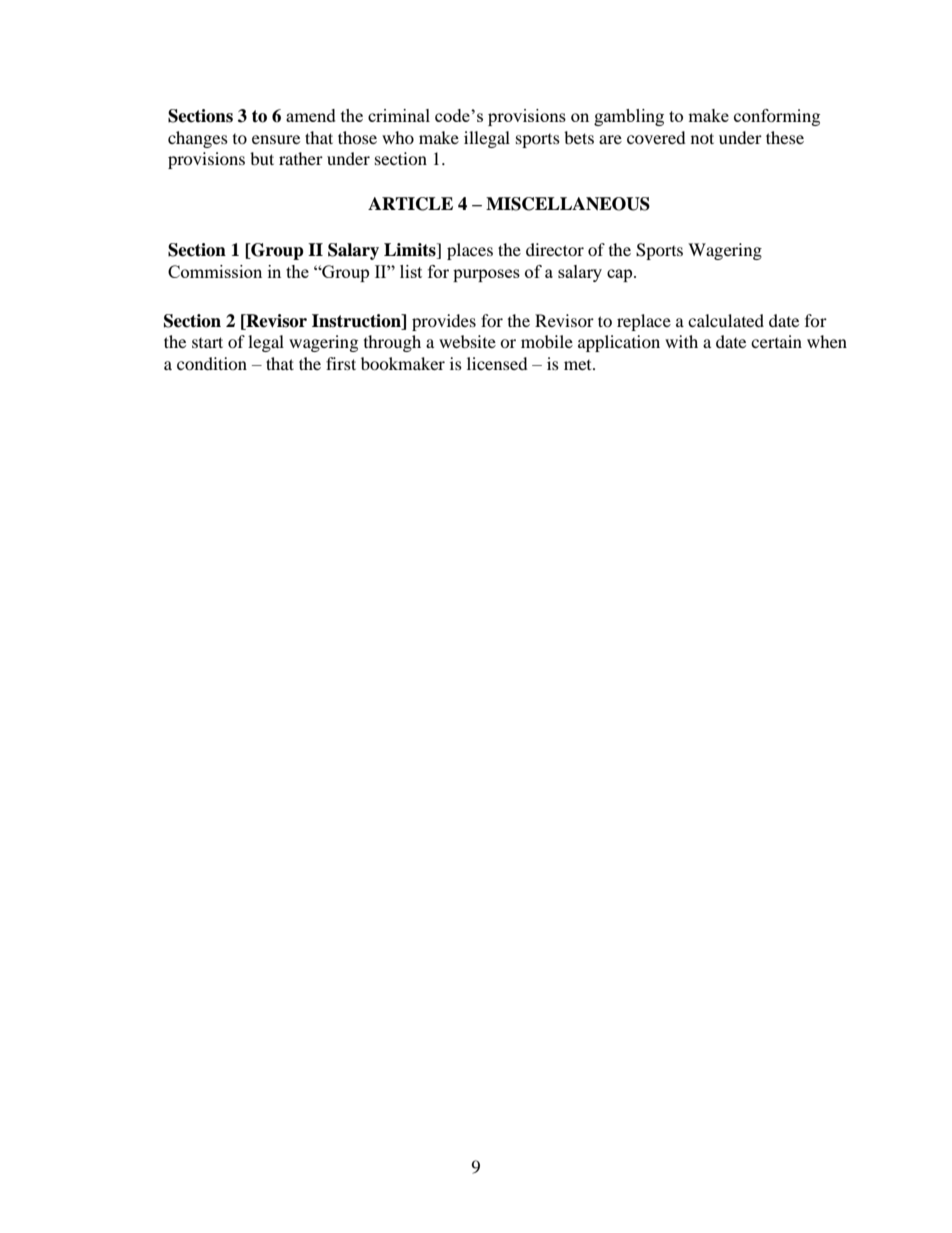 The height and width of the screenshot is (1233, 952). I want to click on calculated, so click(726, 320).
